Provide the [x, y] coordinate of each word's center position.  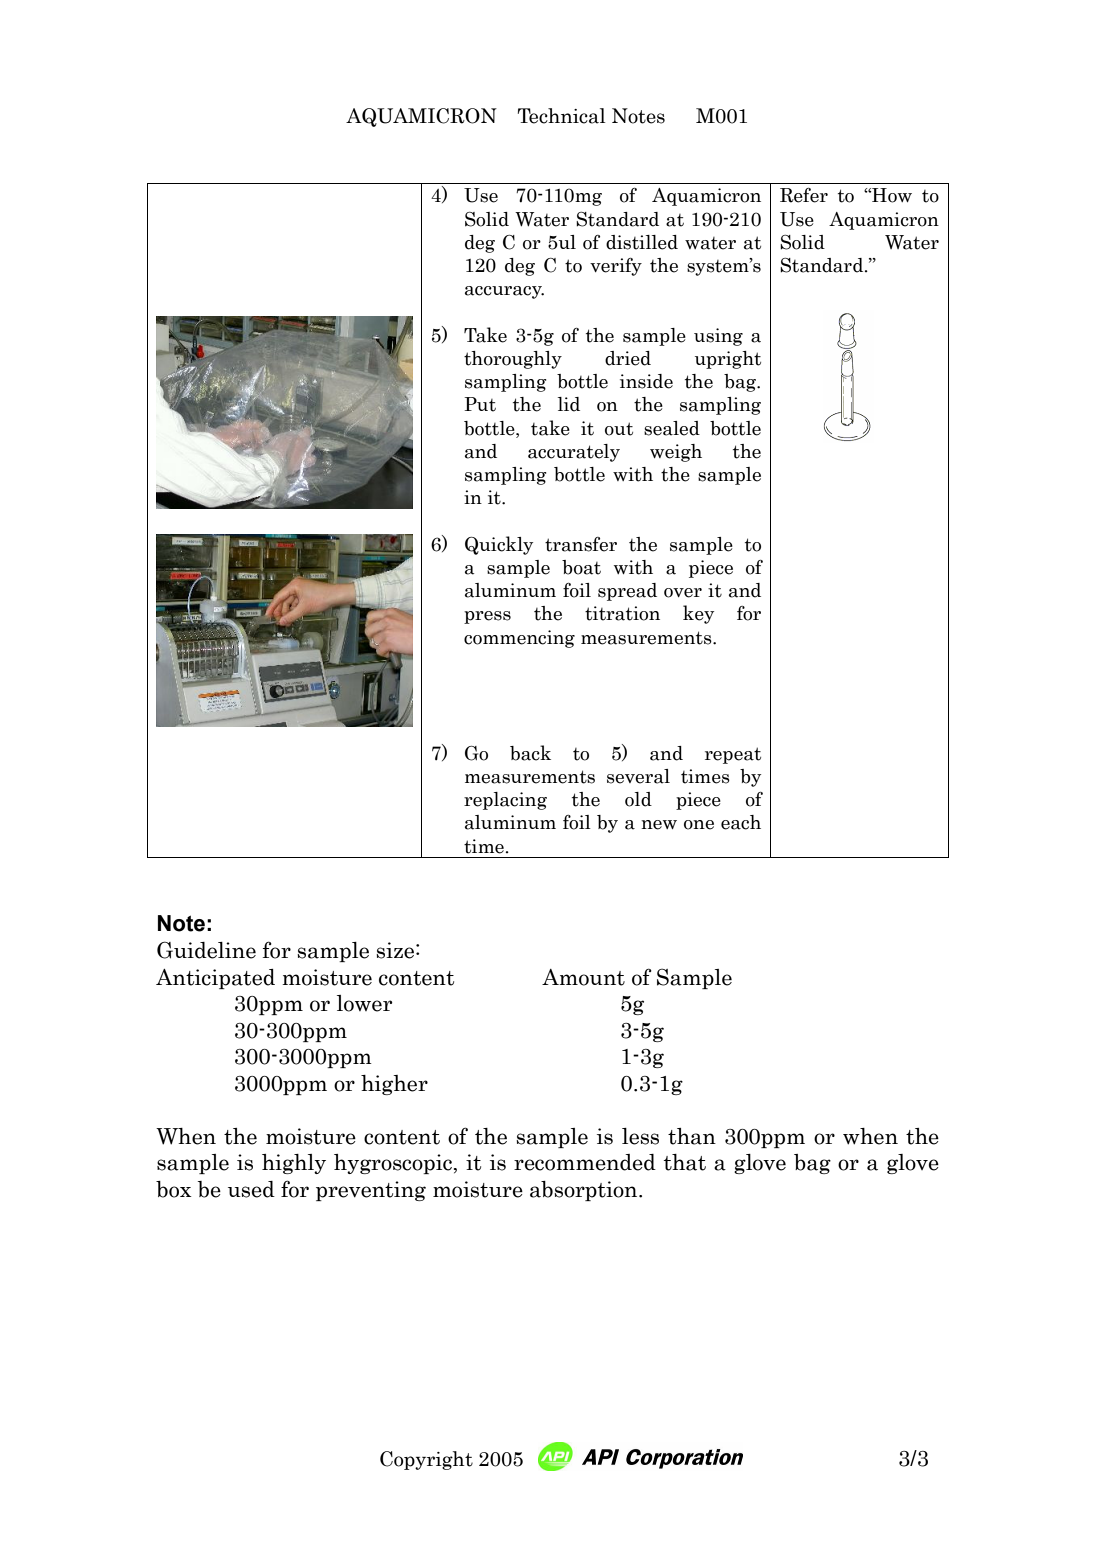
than [692, 1136]
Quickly [499, 545]
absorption [585, 1191]
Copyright [426, 1460]
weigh [676, 453]
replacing [505, 801]
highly [294, 1164]
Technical [562, 116]
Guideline [206, 950]
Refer [804, 195]
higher [394, 1085]
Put [480, 404]
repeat [733, 755]
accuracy [504, 292]
